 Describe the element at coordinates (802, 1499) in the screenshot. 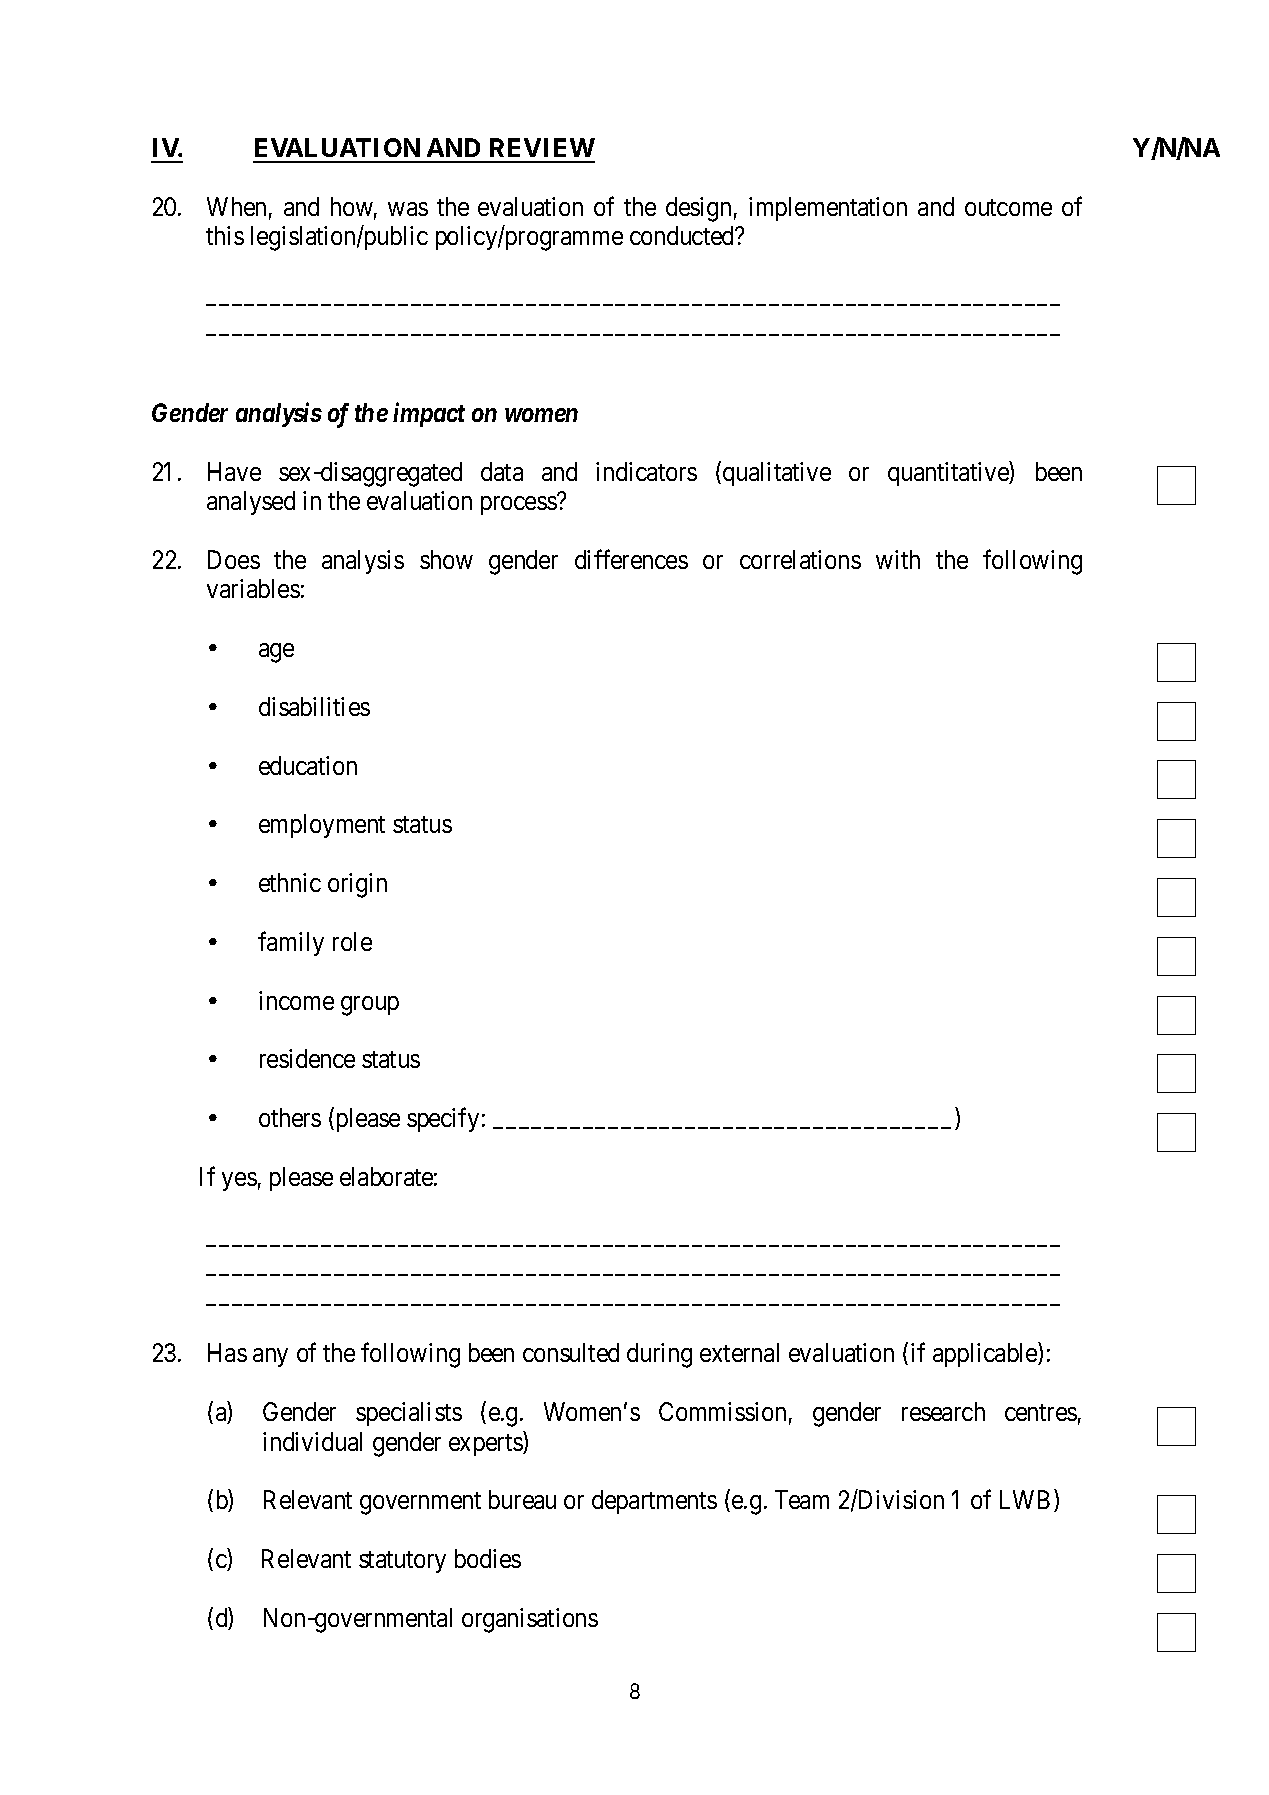

I see `Team` at that location.
